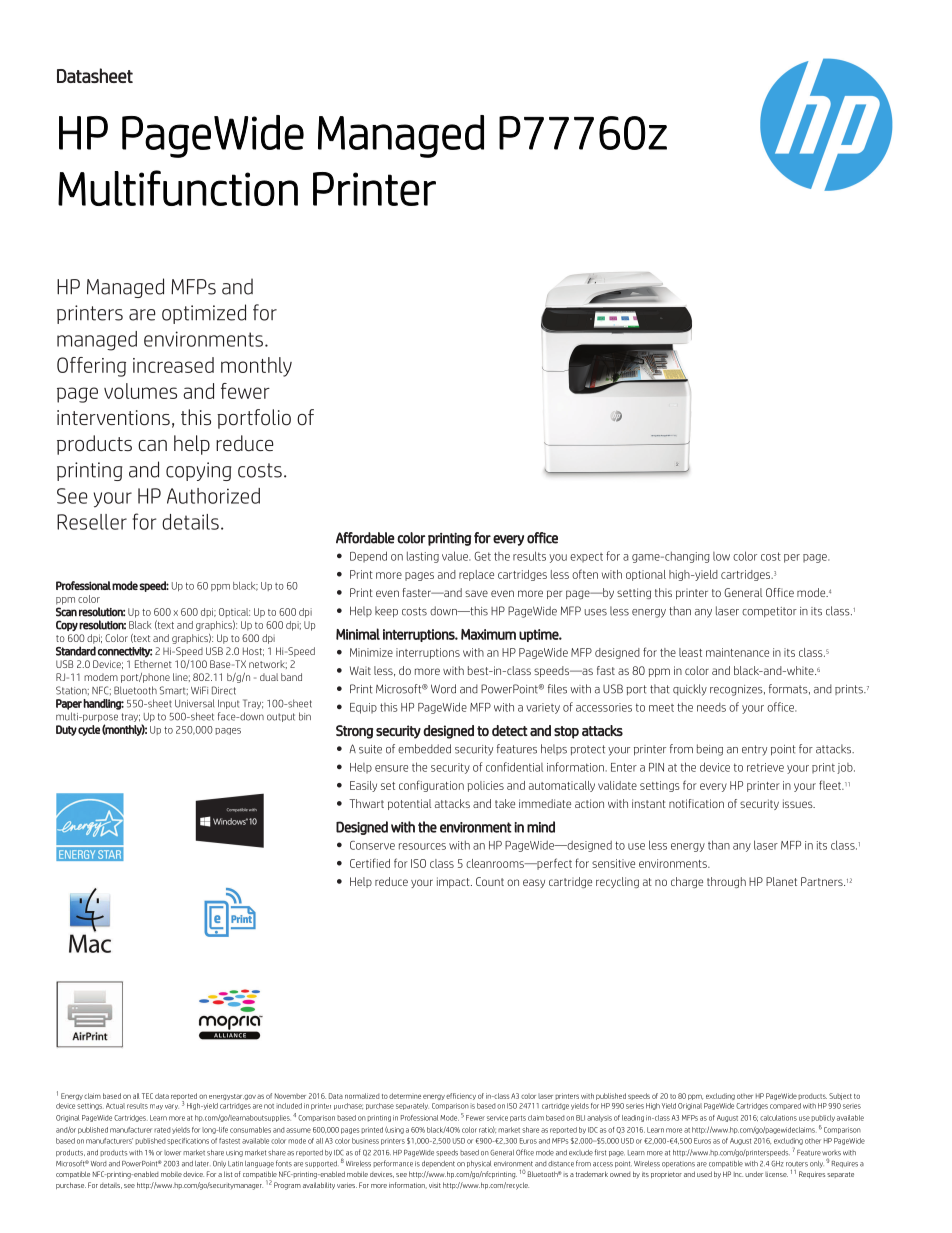  Describe the element at coordinates (173, 365) in the screenshot. I see `increased` at that location.
